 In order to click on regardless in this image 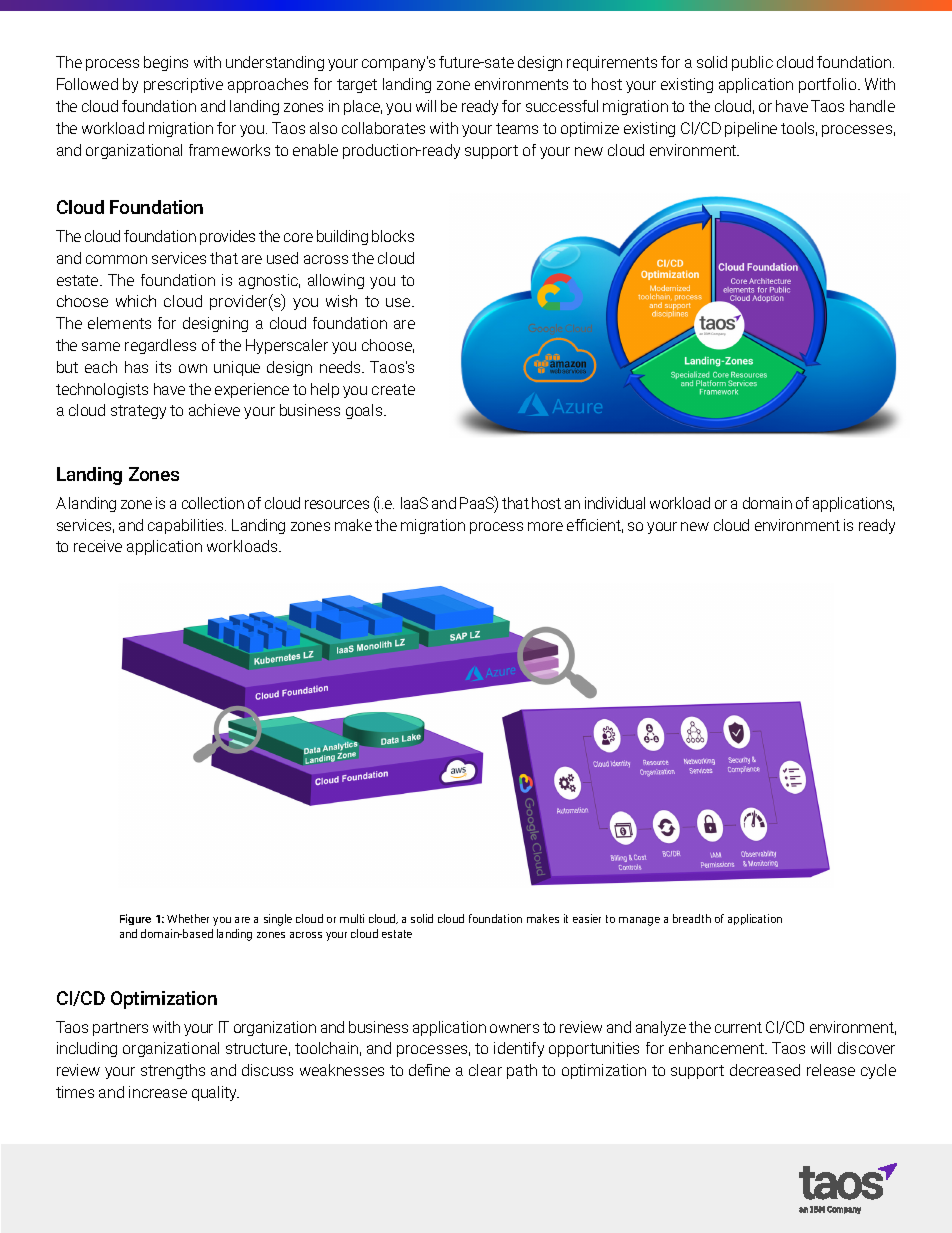, I will do `click(160, 346)`.
